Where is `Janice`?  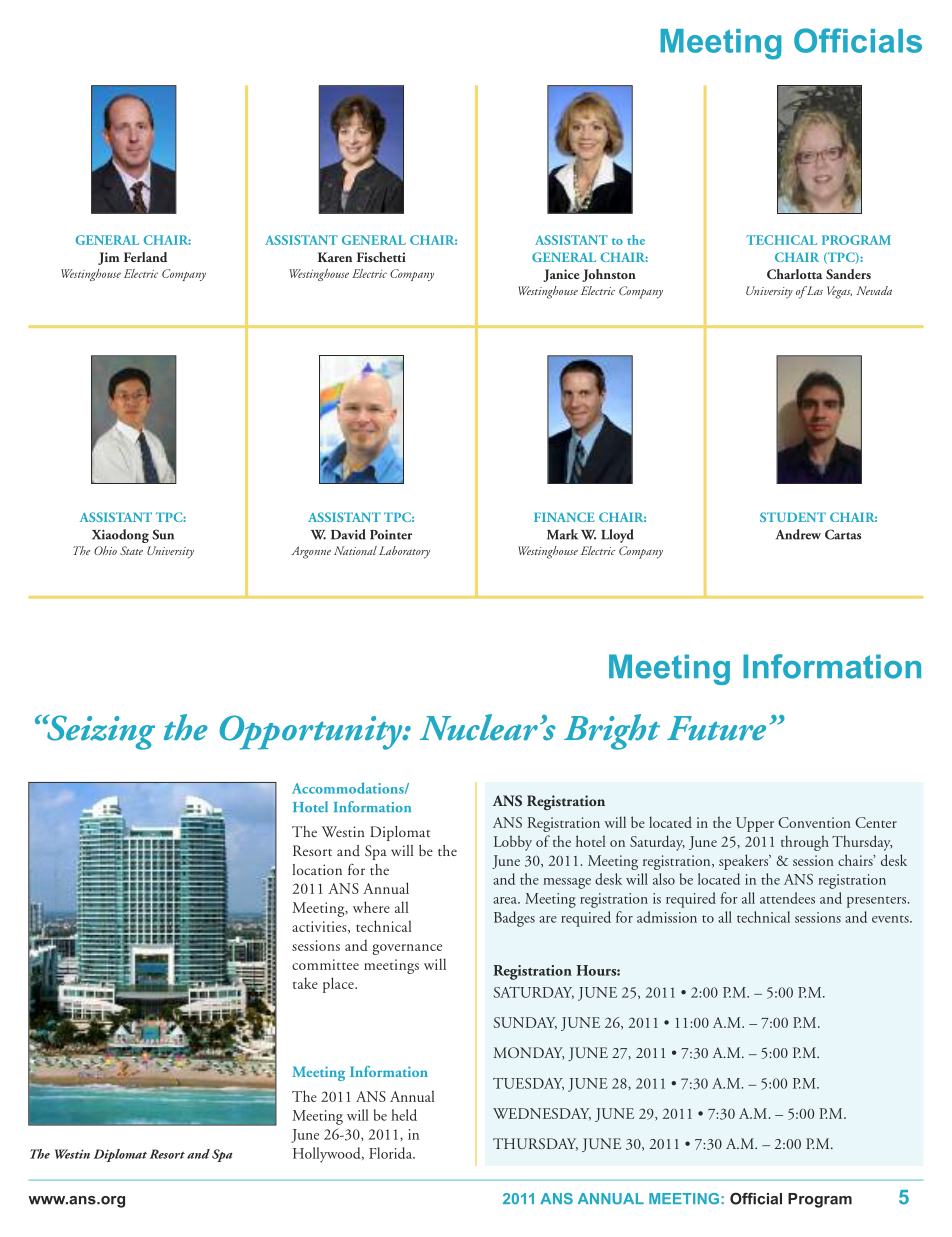
Janice is located at coordinates (561, 275).
